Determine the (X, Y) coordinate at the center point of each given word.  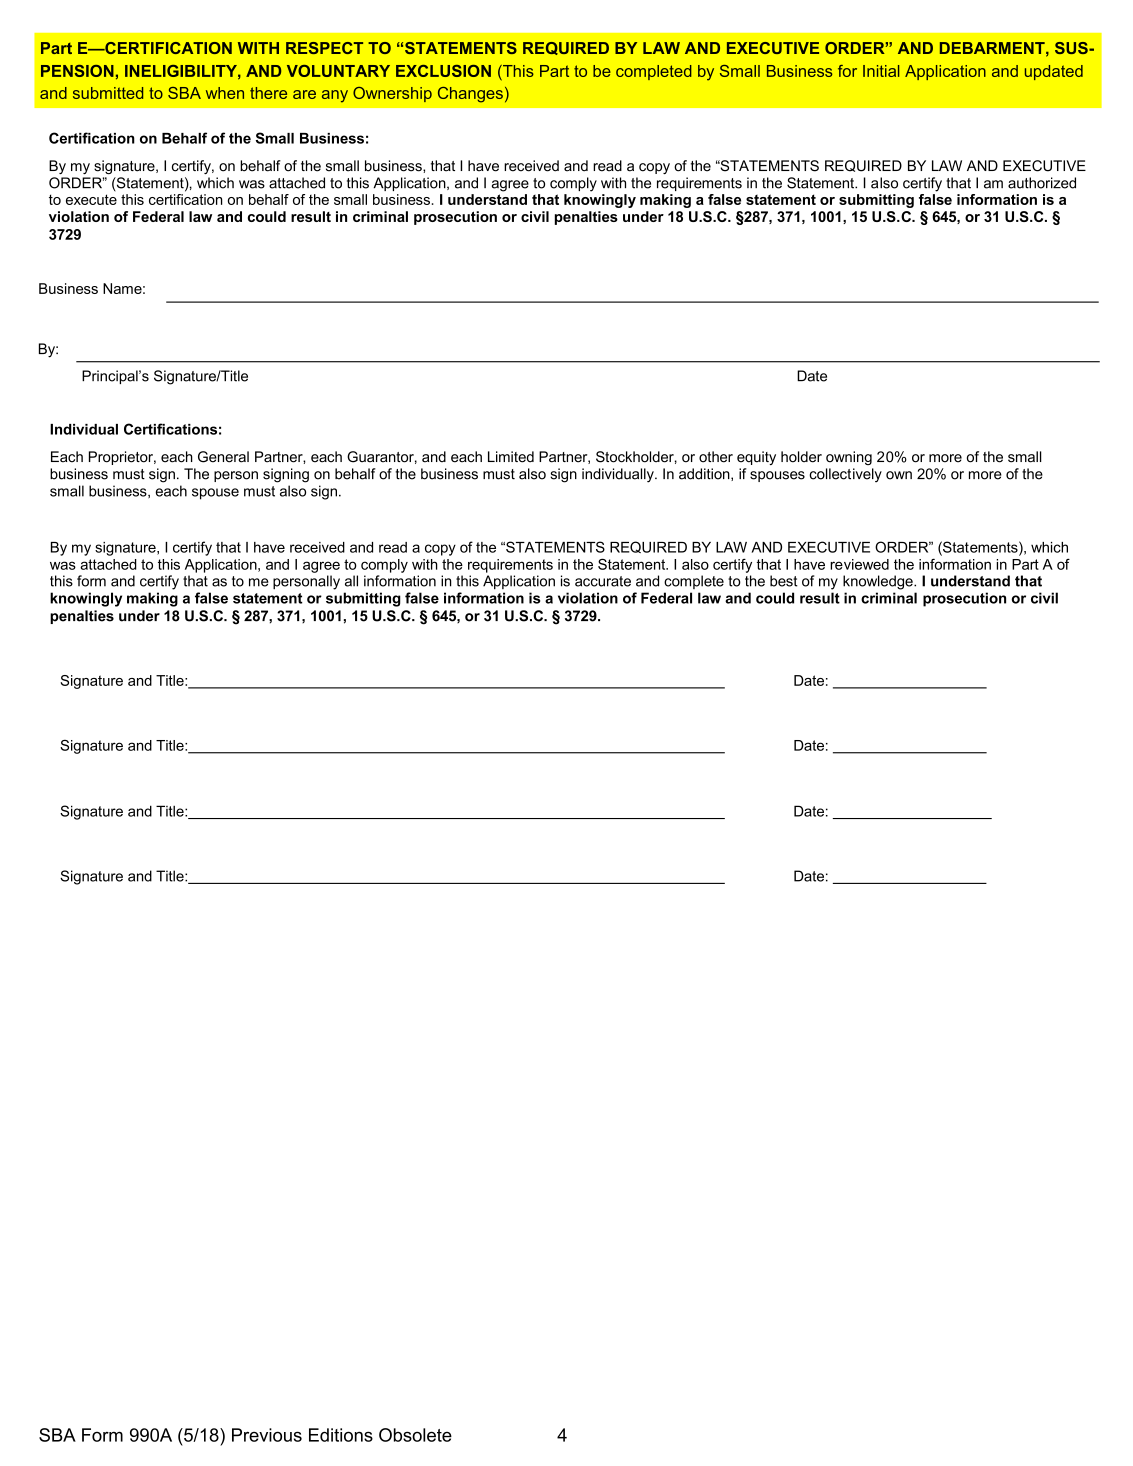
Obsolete (415, 1435)
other (716, 457)
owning (849, 458)
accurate (603, 581)
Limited (511, 457)
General (223, 457)
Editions (341, 1435)
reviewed (859, 564)
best (784, 581)
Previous (267, 1435)
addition (705, 474)
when (225, 93)
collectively (845, 475)
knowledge (879, 582)
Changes (470, 95)
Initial (881, 71)
